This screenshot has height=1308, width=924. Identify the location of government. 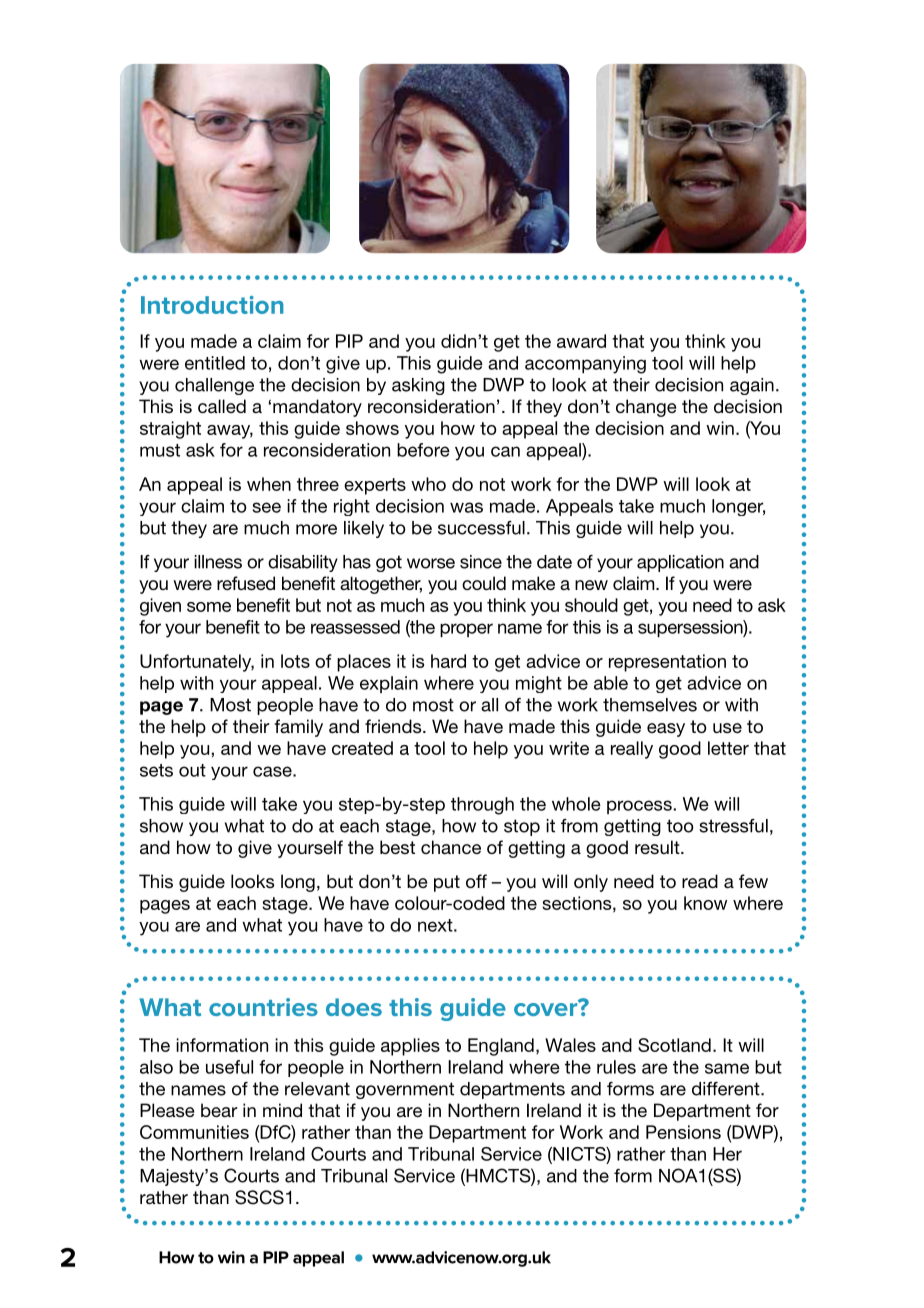
(405, 1090).
